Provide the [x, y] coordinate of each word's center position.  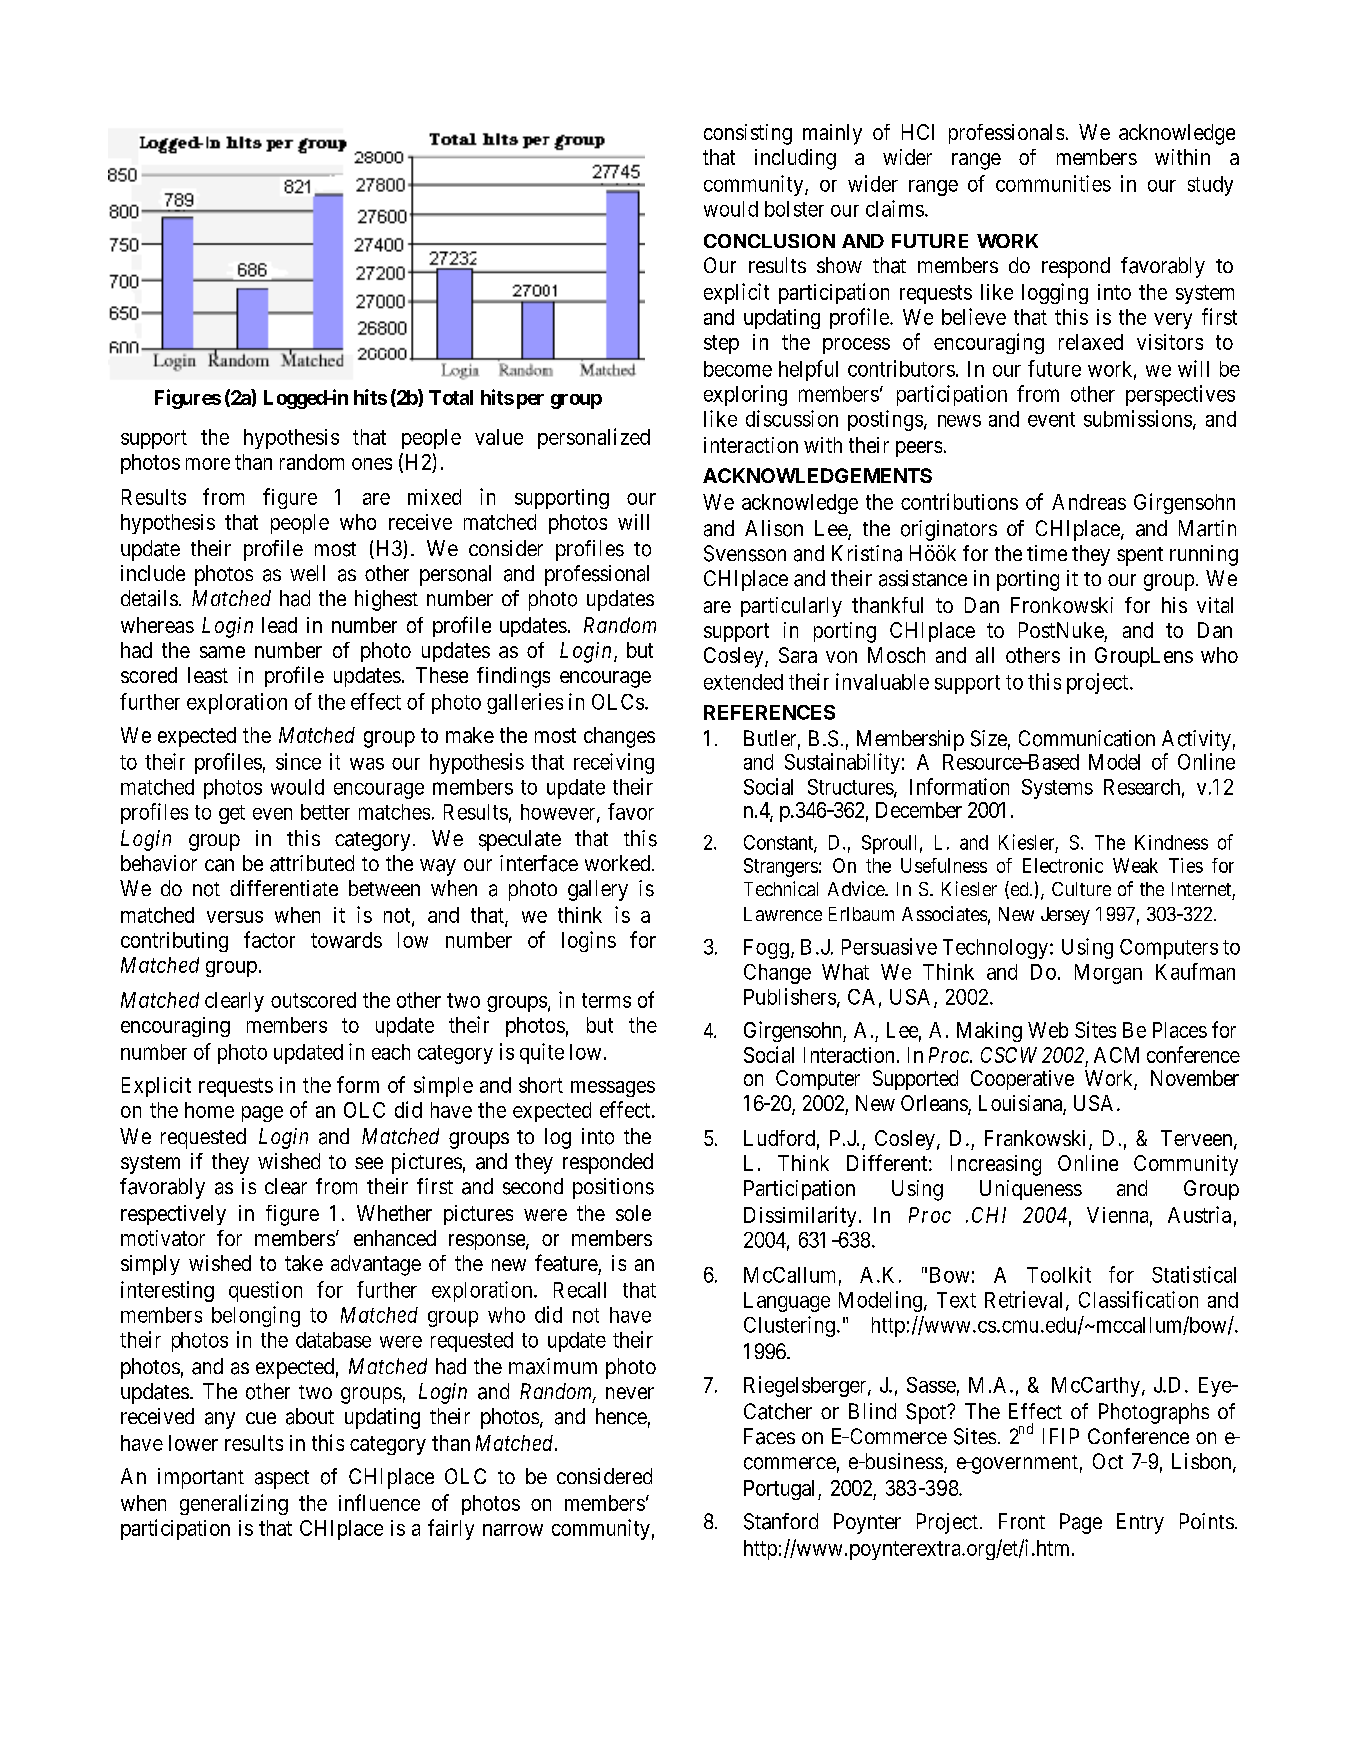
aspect [282, 1479]
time [1047, 553]
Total [451, 397]
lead [279, 625]
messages [613, 1089]
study [1210, 186]
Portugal [781, 1490]
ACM [1116, 1055]
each [391, 1052]
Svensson [745, 553]
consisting [748, 134]
